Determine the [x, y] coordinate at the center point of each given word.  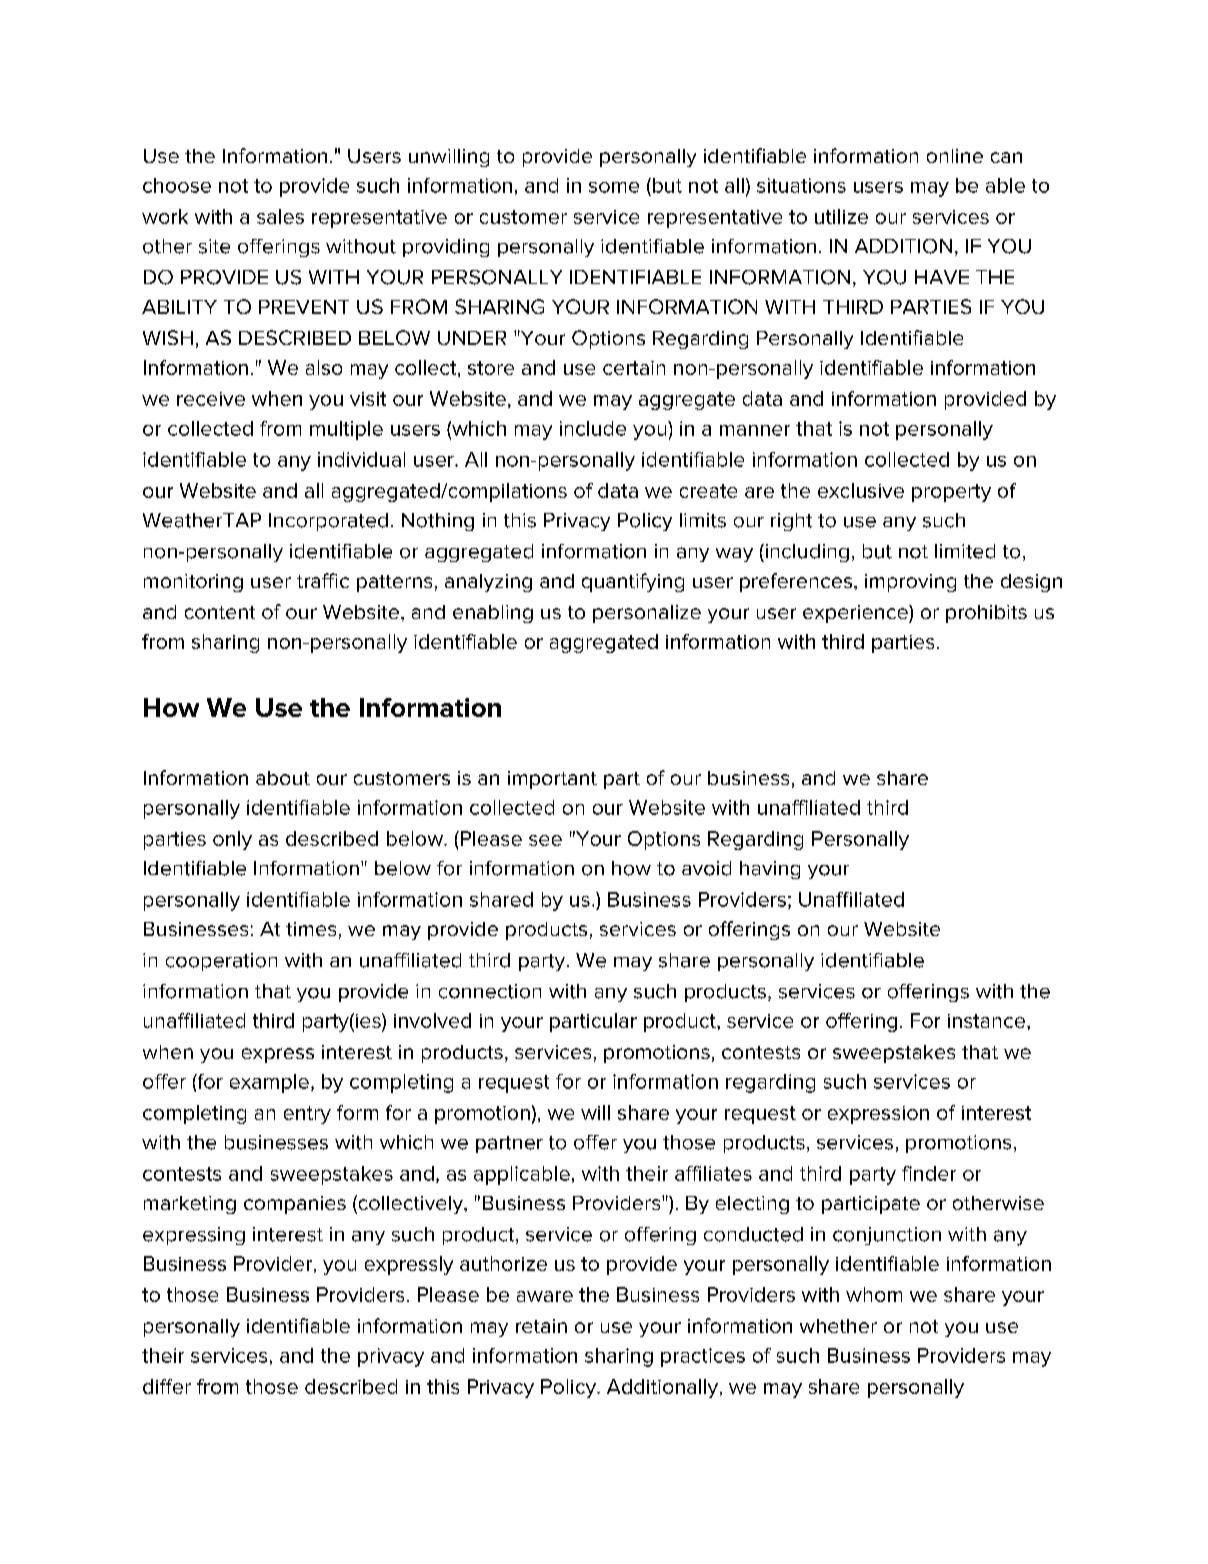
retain [541, 1326]
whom [874, 1294]
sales [280, 216]
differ [167, 1386]
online [955, 156]
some [614, 187]
